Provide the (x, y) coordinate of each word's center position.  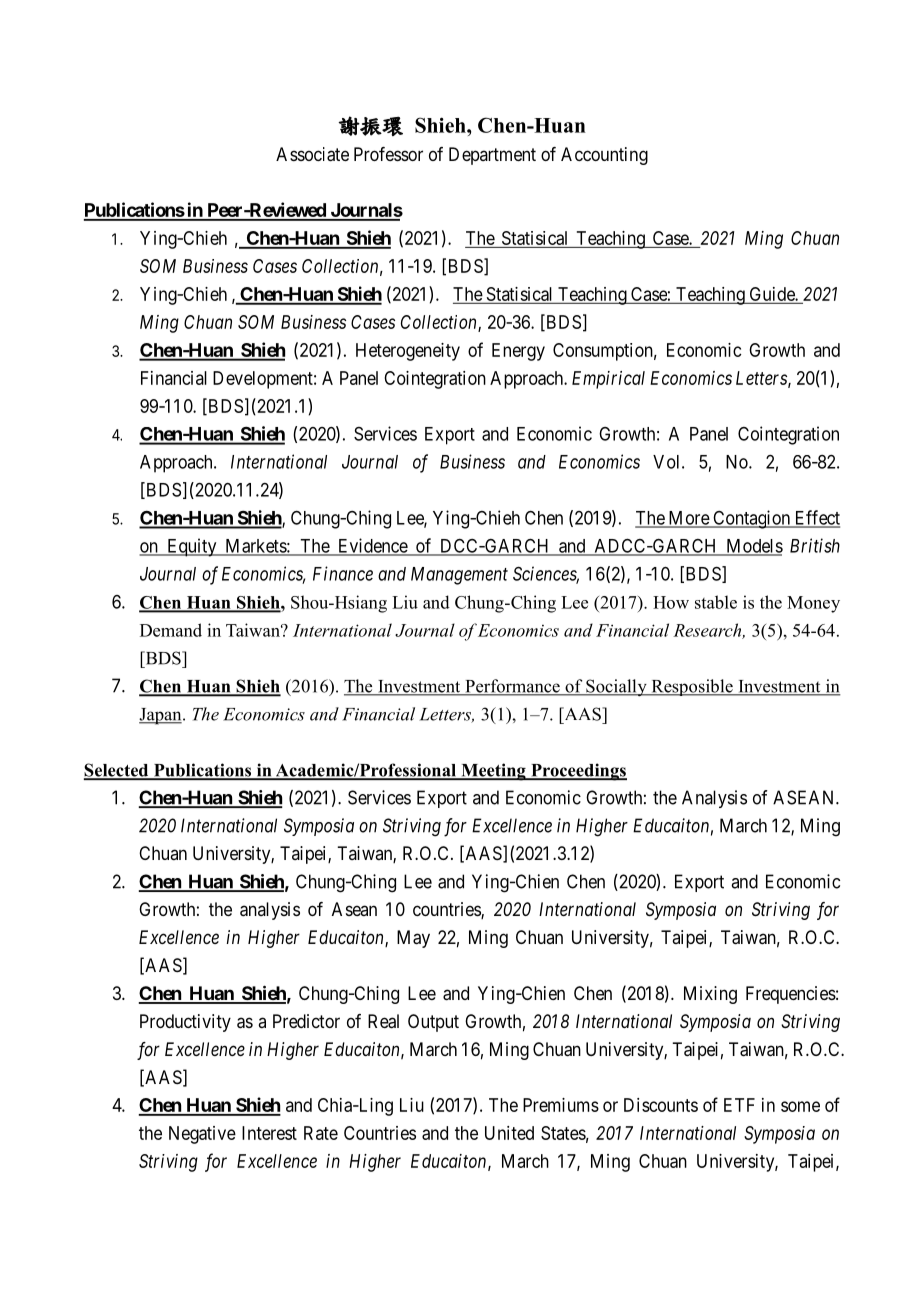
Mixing (710, 995)
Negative (202, 1135)
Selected (117, 771)
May (413, 939)
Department (492, 156)
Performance (512, 687)
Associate (312, 154)
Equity (192, 547)
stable (716, 602)
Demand (171, 630)
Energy (518, 352)
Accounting (604, 156)
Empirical (608, 380)
